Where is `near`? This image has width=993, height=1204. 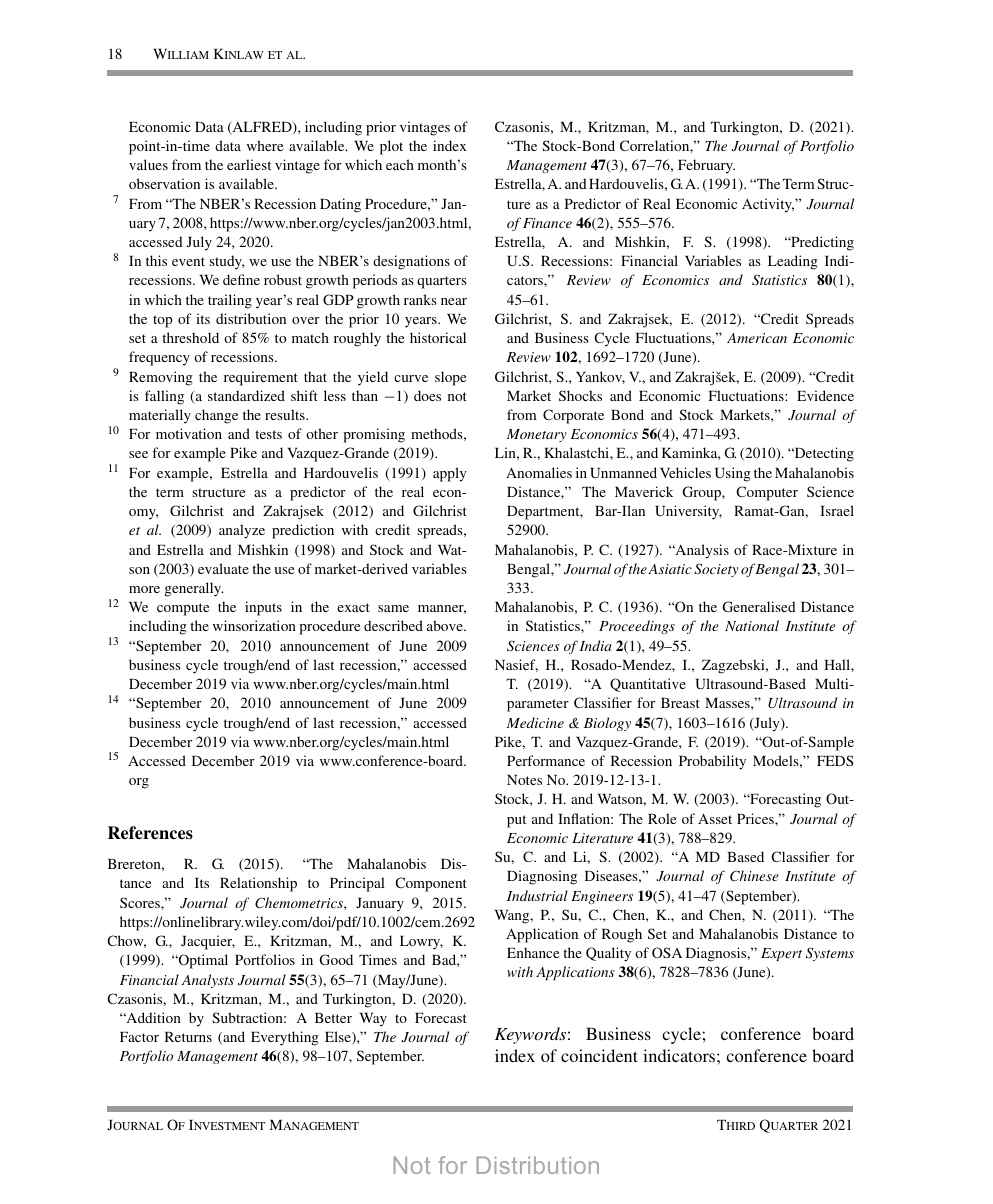 near is located at coordinates (454, 301).
